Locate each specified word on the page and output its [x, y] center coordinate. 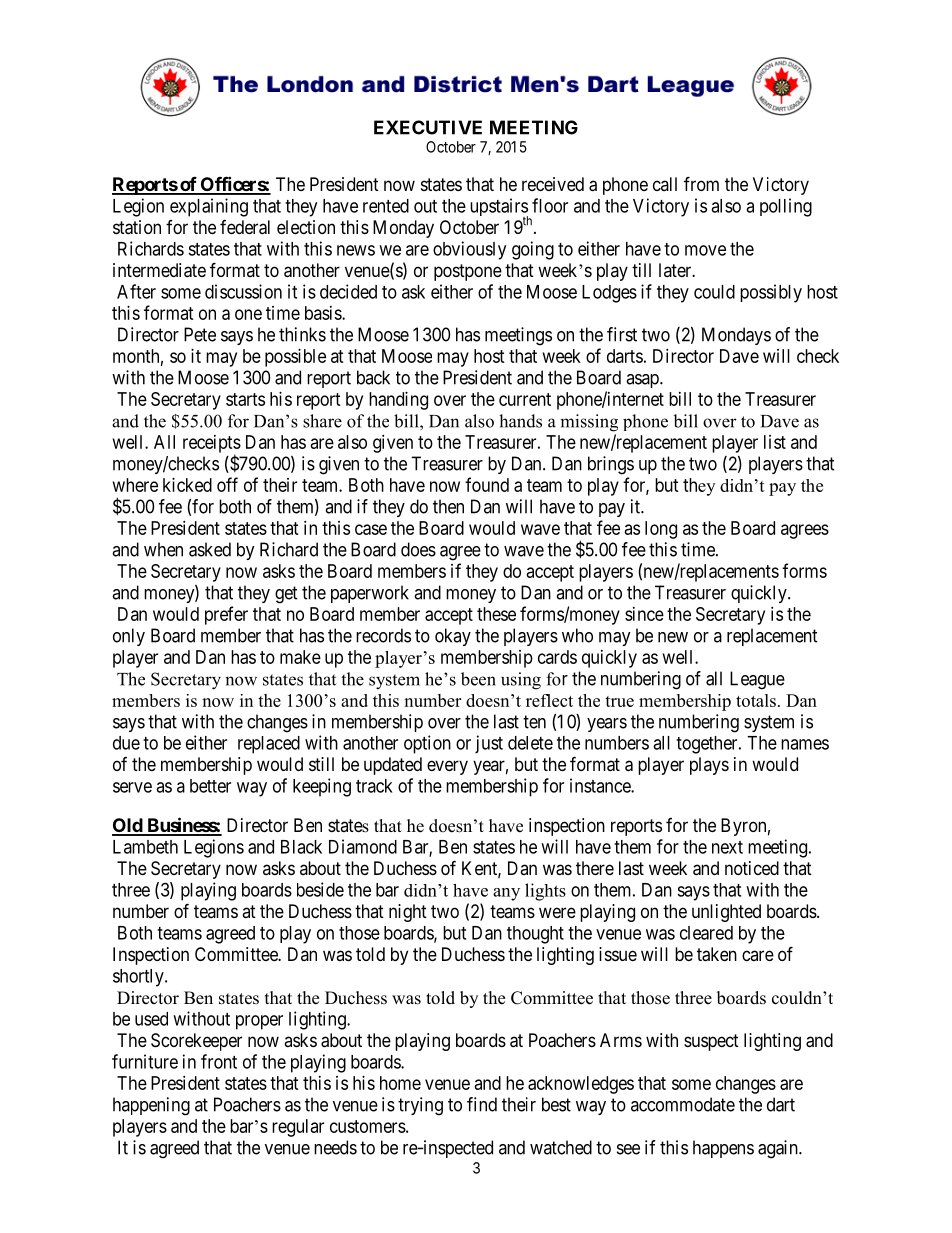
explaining [209, 207]
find [482, 1104]
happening [151, 1106]
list [775, 442]
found [487, 484]
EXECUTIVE [428, 127]
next [727, 847]
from [701, 183]
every [447, 767]
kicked [187, 485]
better [210, 786]
